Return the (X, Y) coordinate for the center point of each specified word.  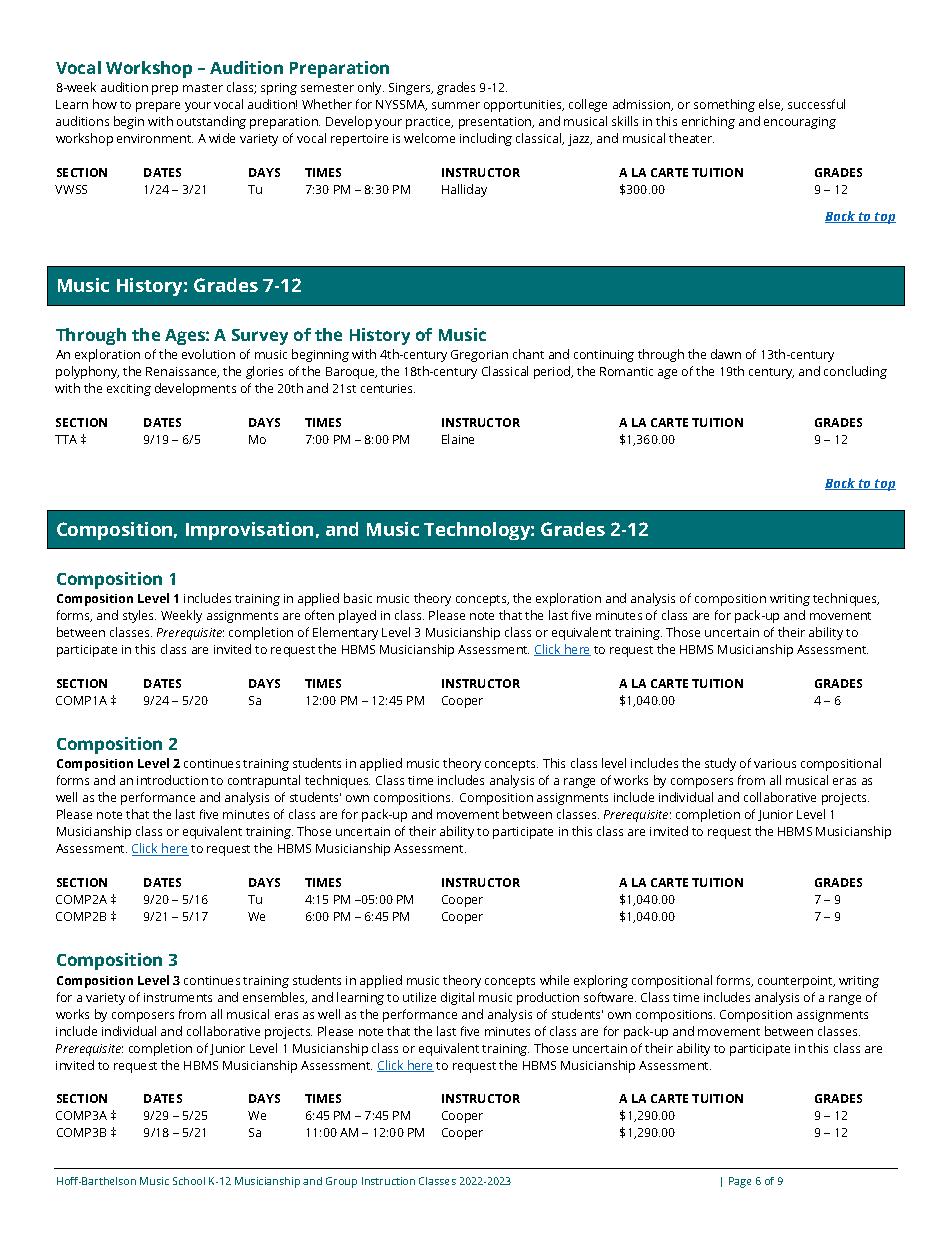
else (771, 105)
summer (456, 105)
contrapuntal (264, 781)
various (775, 763)
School (189, 1181)
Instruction (388, 1181)
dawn (726, 354)
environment (155, 138)
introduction (172, 780)
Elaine (458, 439)
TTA (66, 439)
